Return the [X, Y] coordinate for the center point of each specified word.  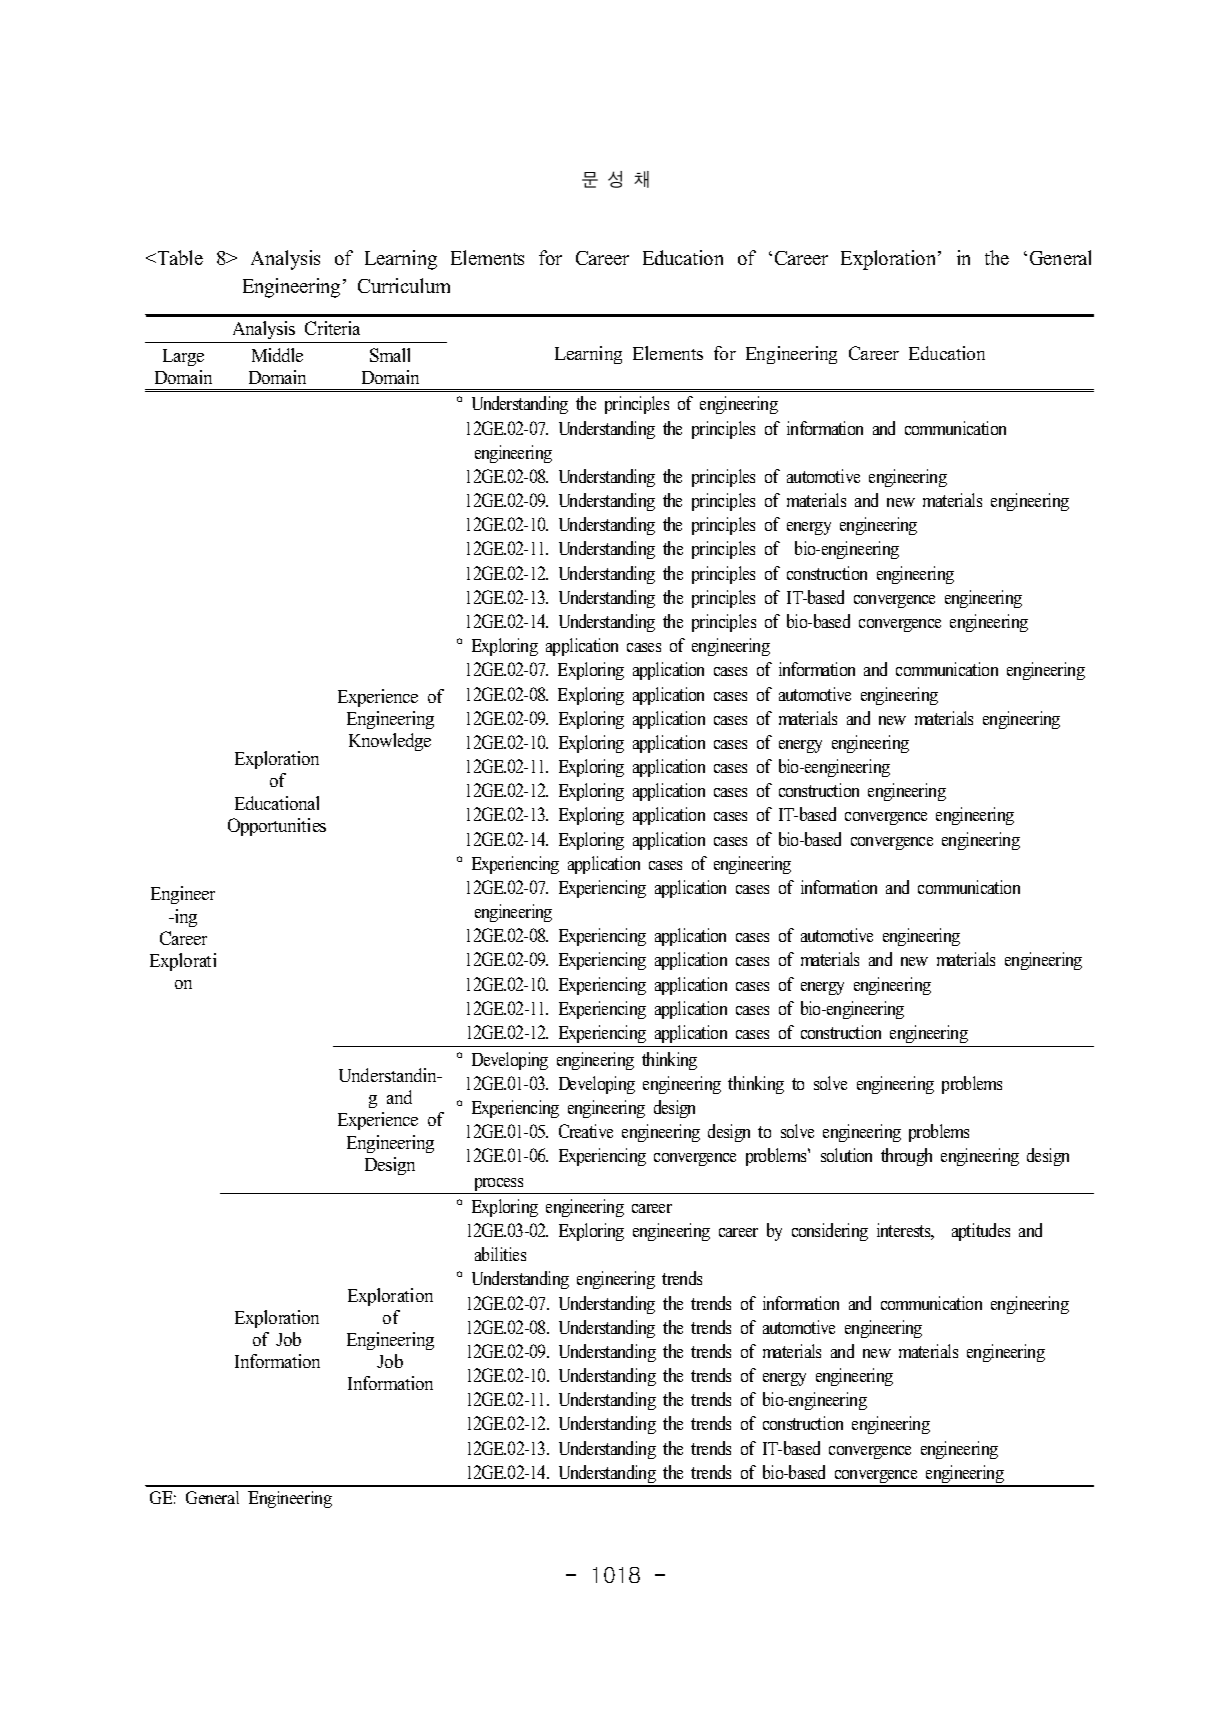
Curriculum [404, 285]
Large [183, 357]
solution [846, 1155]
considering [830, 1232]
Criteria [332, 328]
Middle [277, 355]
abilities [500, 1254]
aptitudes [981, 1232]
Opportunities [277, 827]
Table [179, 257]
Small [390, 355]
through [906, 1157]
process [499, 1186]
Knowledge [390, 742]
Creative [586, 1131]
